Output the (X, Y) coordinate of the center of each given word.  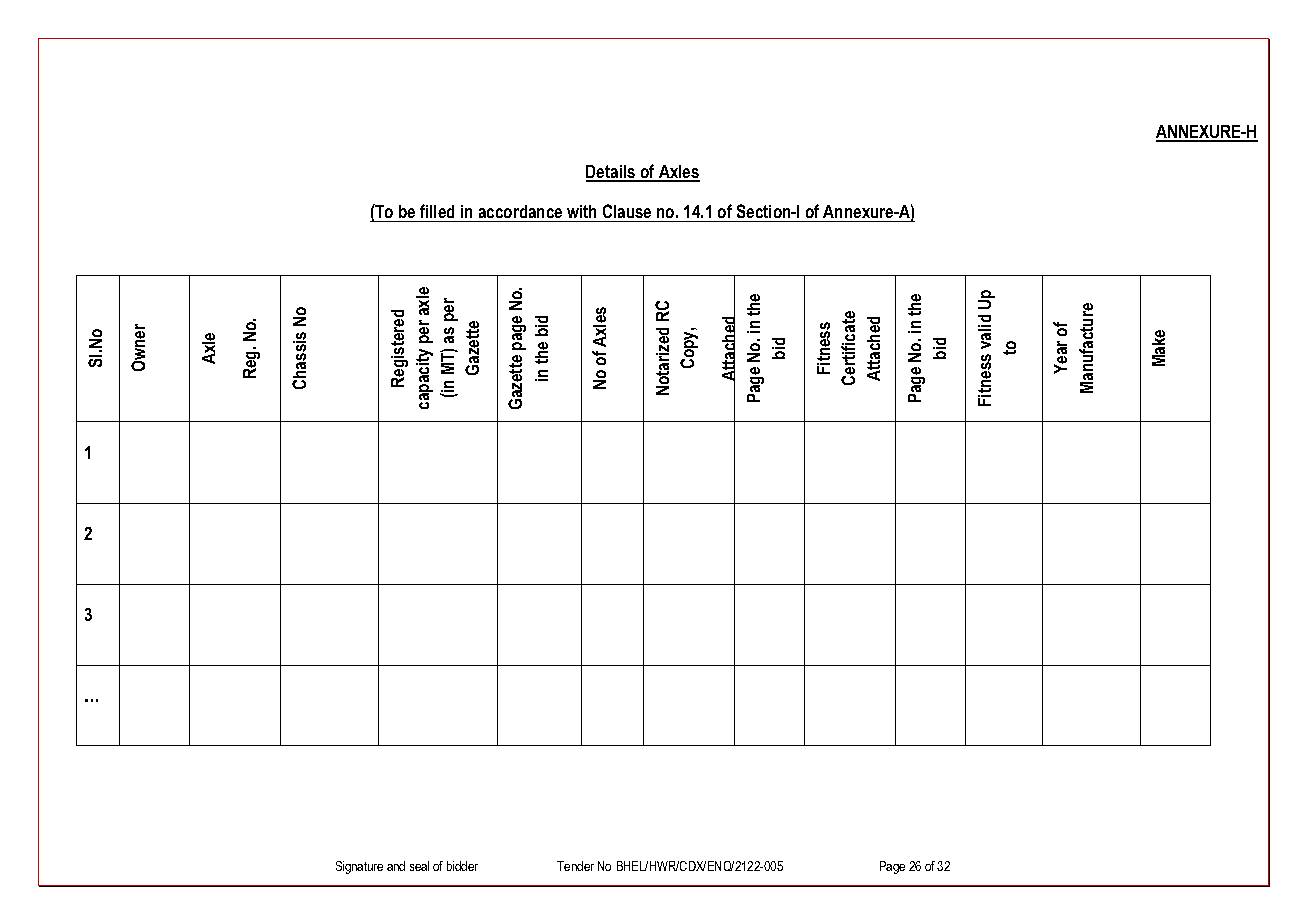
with (581, 211)
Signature (359, 867)
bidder (462, 866)
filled (437, 211)
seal (419, 866)
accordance (520, 211)
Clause (627, 211)
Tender (575, 866)
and (396, 866)
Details (612, 173)
